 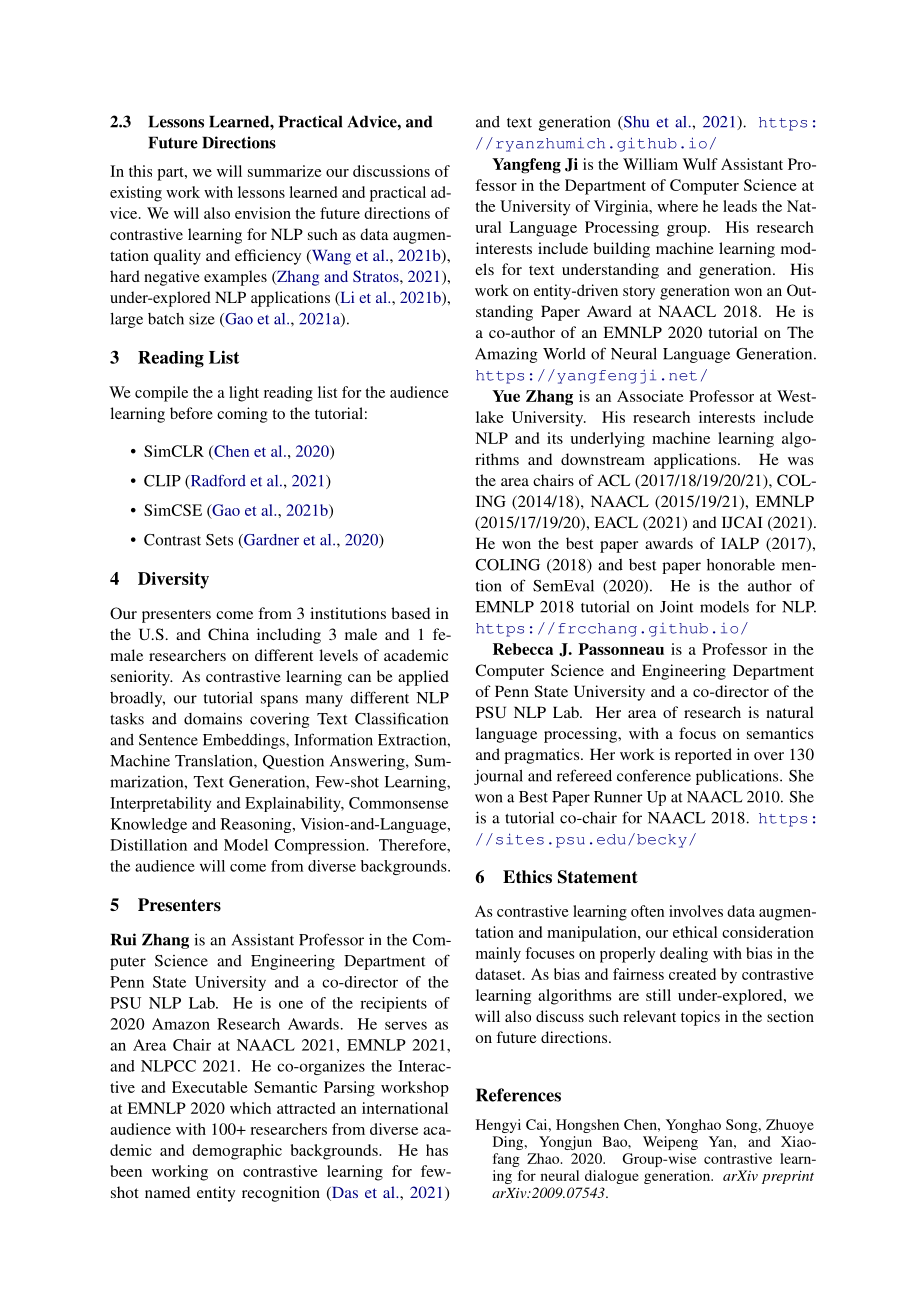 I want to click on Rui, so click(x=123, y=939).
